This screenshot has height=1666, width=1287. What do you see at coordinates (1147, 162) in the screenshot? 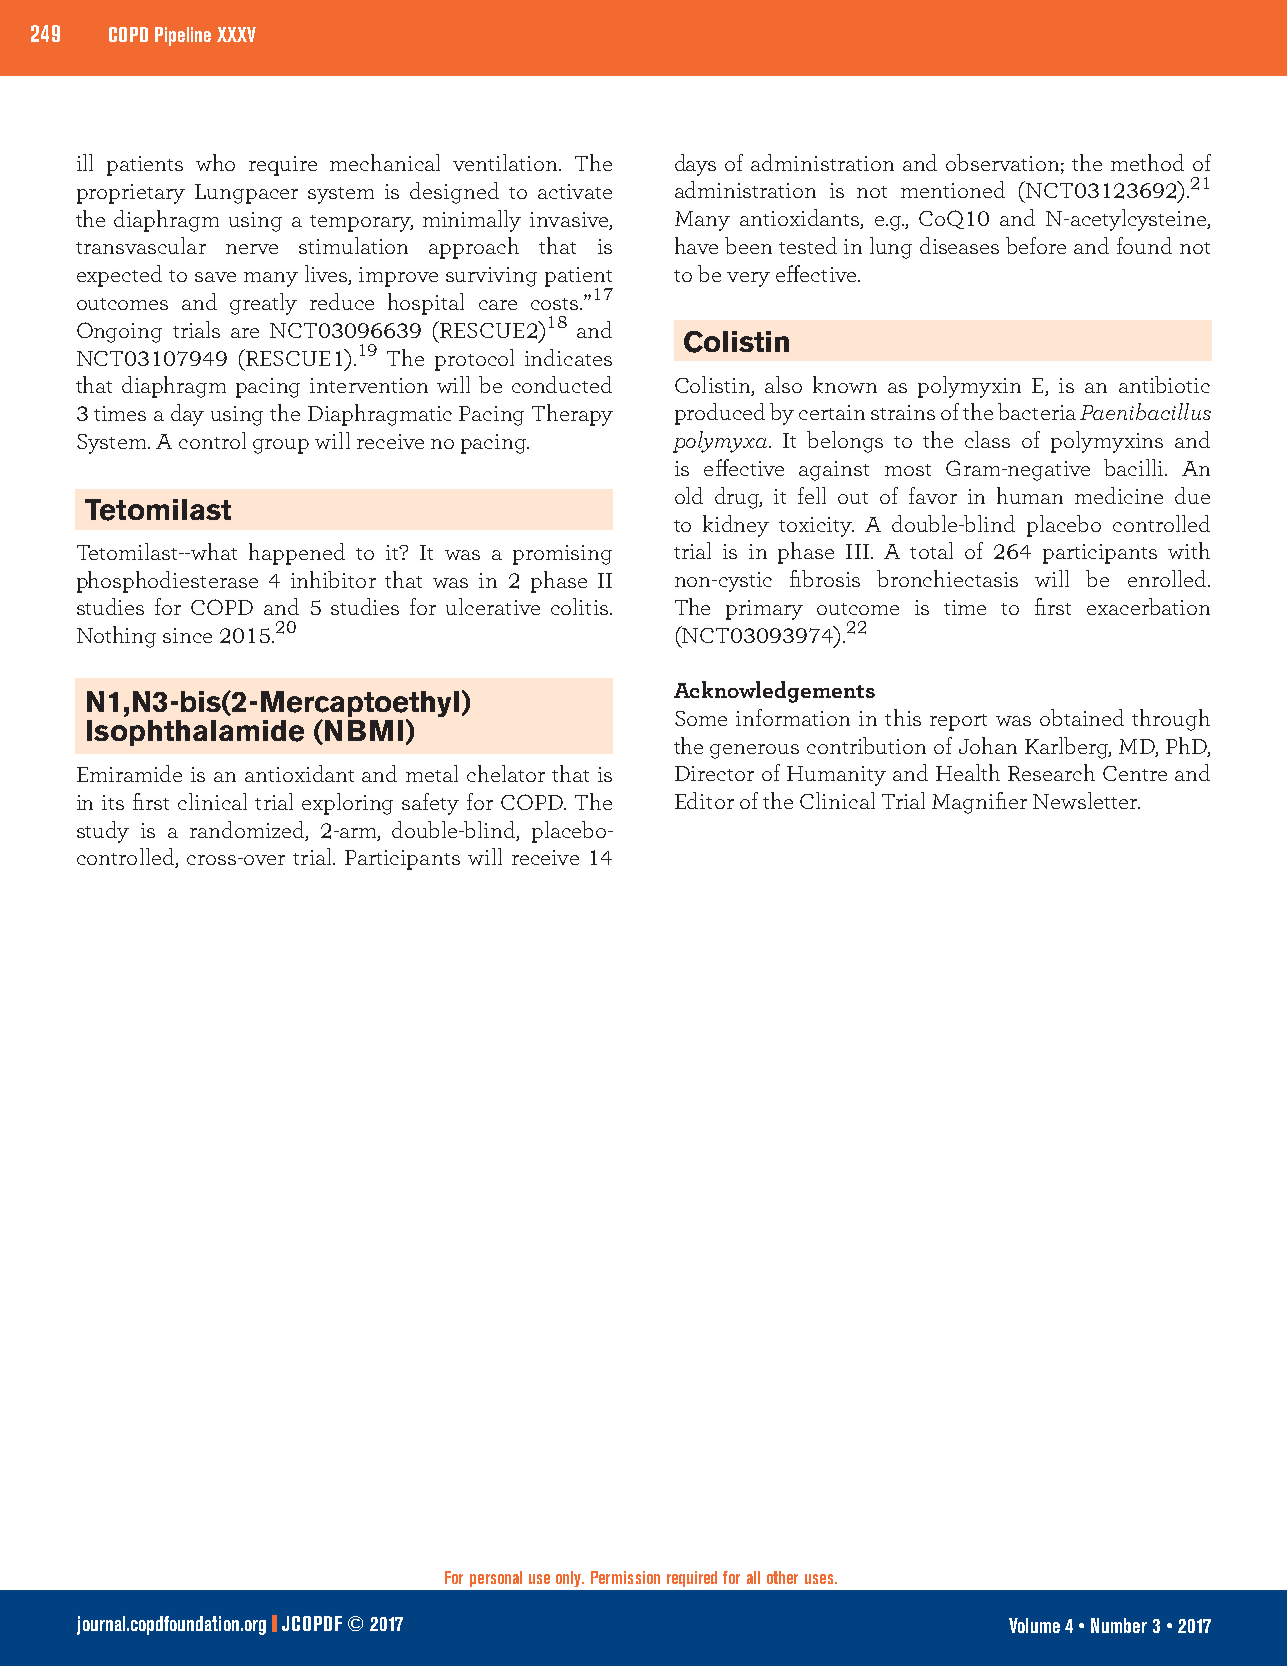
I see `method` at bounding box center [1147, 162].
